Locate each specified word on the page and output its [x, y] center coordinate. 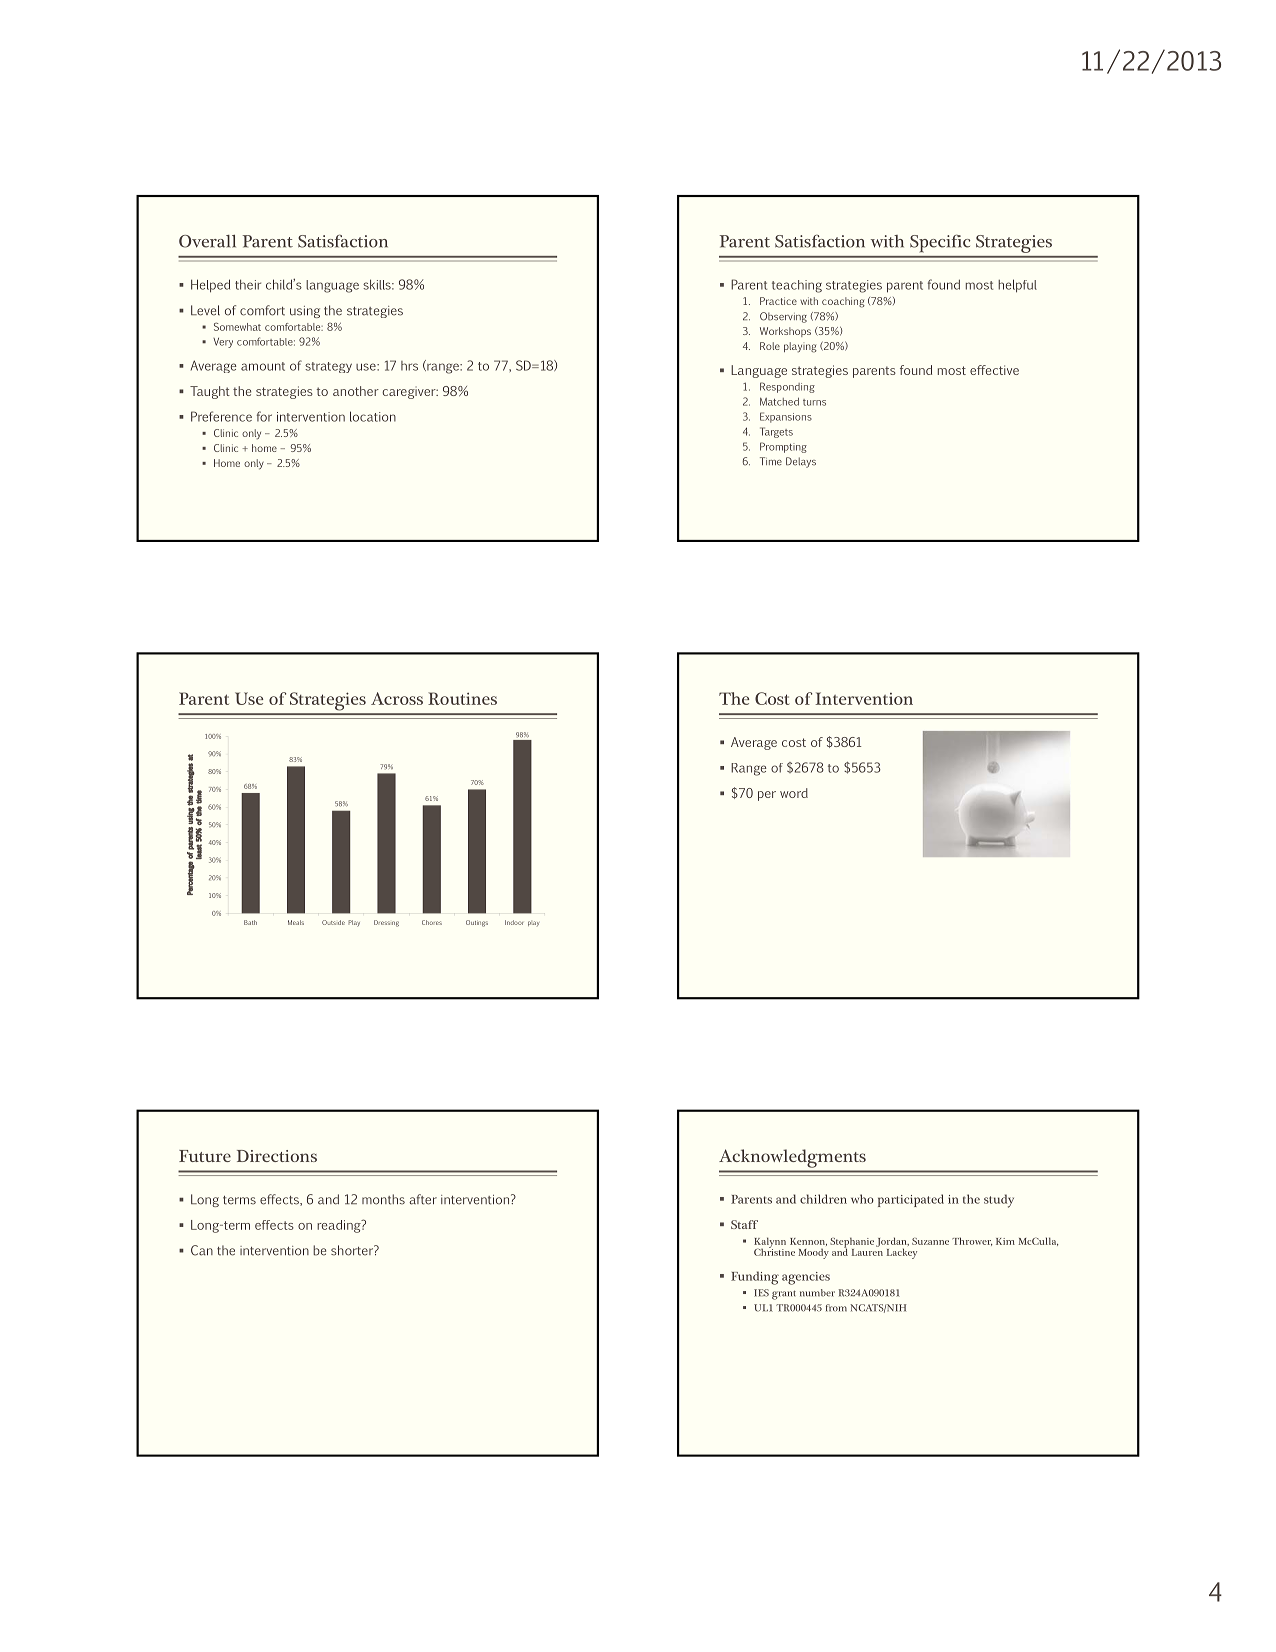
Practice [778, 301]
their [248, 284]
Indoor [514, 922]
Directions [277, 1156]
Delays [801, 462]
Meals [296, 922]
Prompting [783, 447]
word [794, 793]
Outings [477, 923]
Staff [744, 1224]
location [373, 416]
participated [911, 1200]
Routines [462, 698]
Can [202, 1250]
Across [397, 698]
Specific [940, 243]
